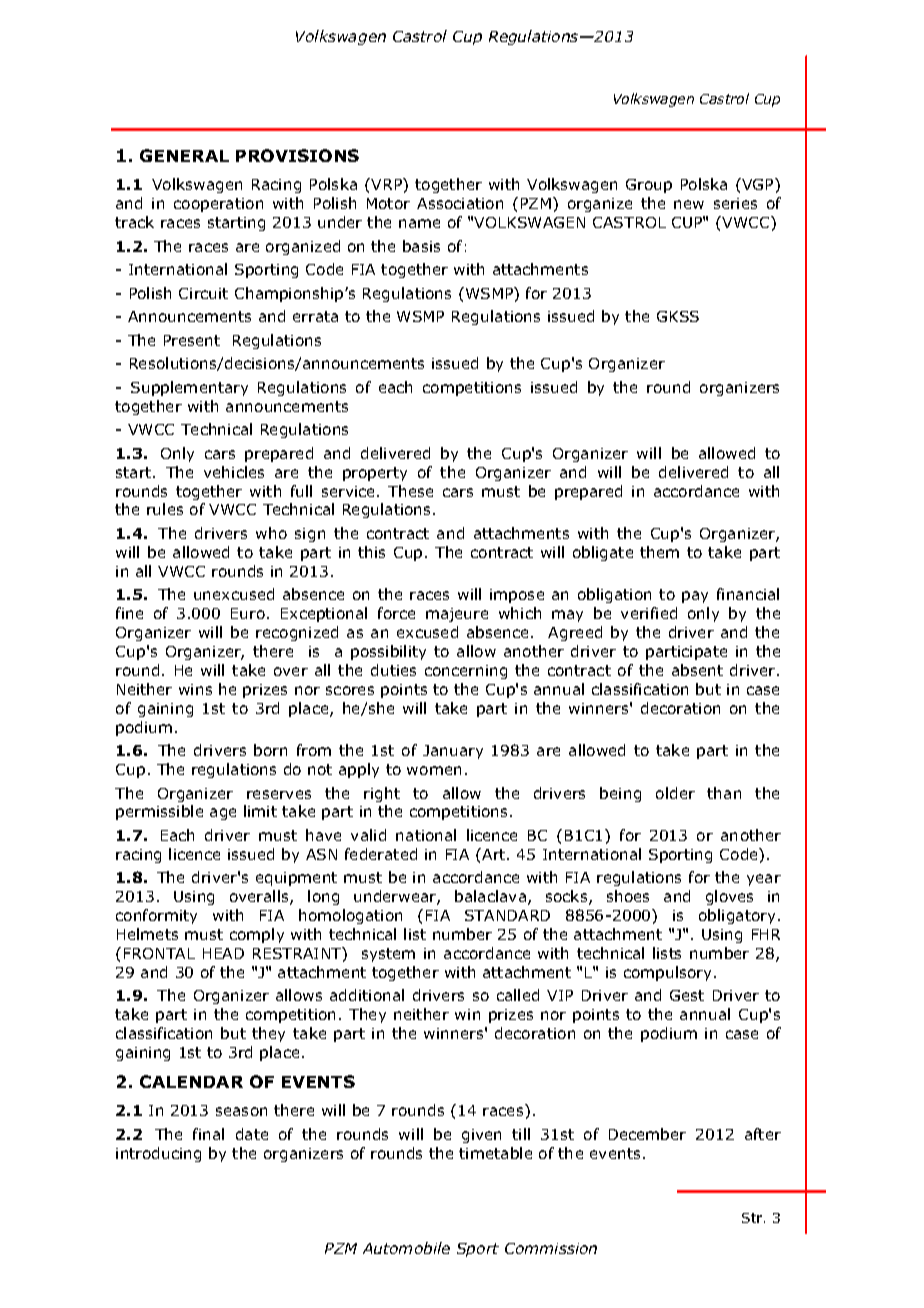 This page has width=924, height=1308. What do you see at coordinates (729, 897) in the page?
I see `gloves` at bounding box center [729, 897].
